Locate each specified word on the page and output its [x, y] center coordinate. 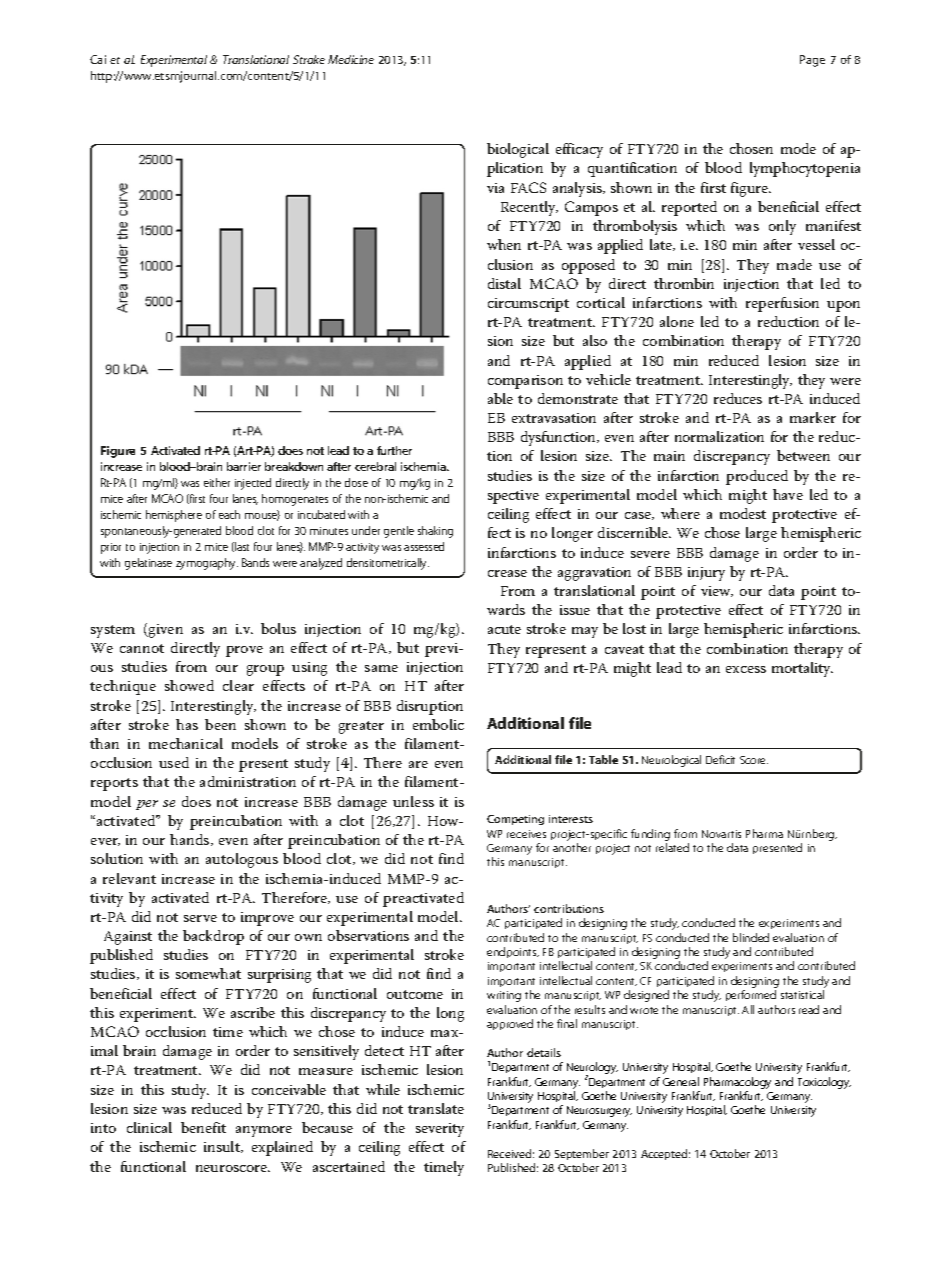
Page [812, 61]
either [217, 482]
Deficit [720, 759]
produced [757, 477]
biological [518, 150]
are [418, 764]
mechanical [186, 743]
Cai [98, 59]
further [394, 450]
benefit [203, 1127]
